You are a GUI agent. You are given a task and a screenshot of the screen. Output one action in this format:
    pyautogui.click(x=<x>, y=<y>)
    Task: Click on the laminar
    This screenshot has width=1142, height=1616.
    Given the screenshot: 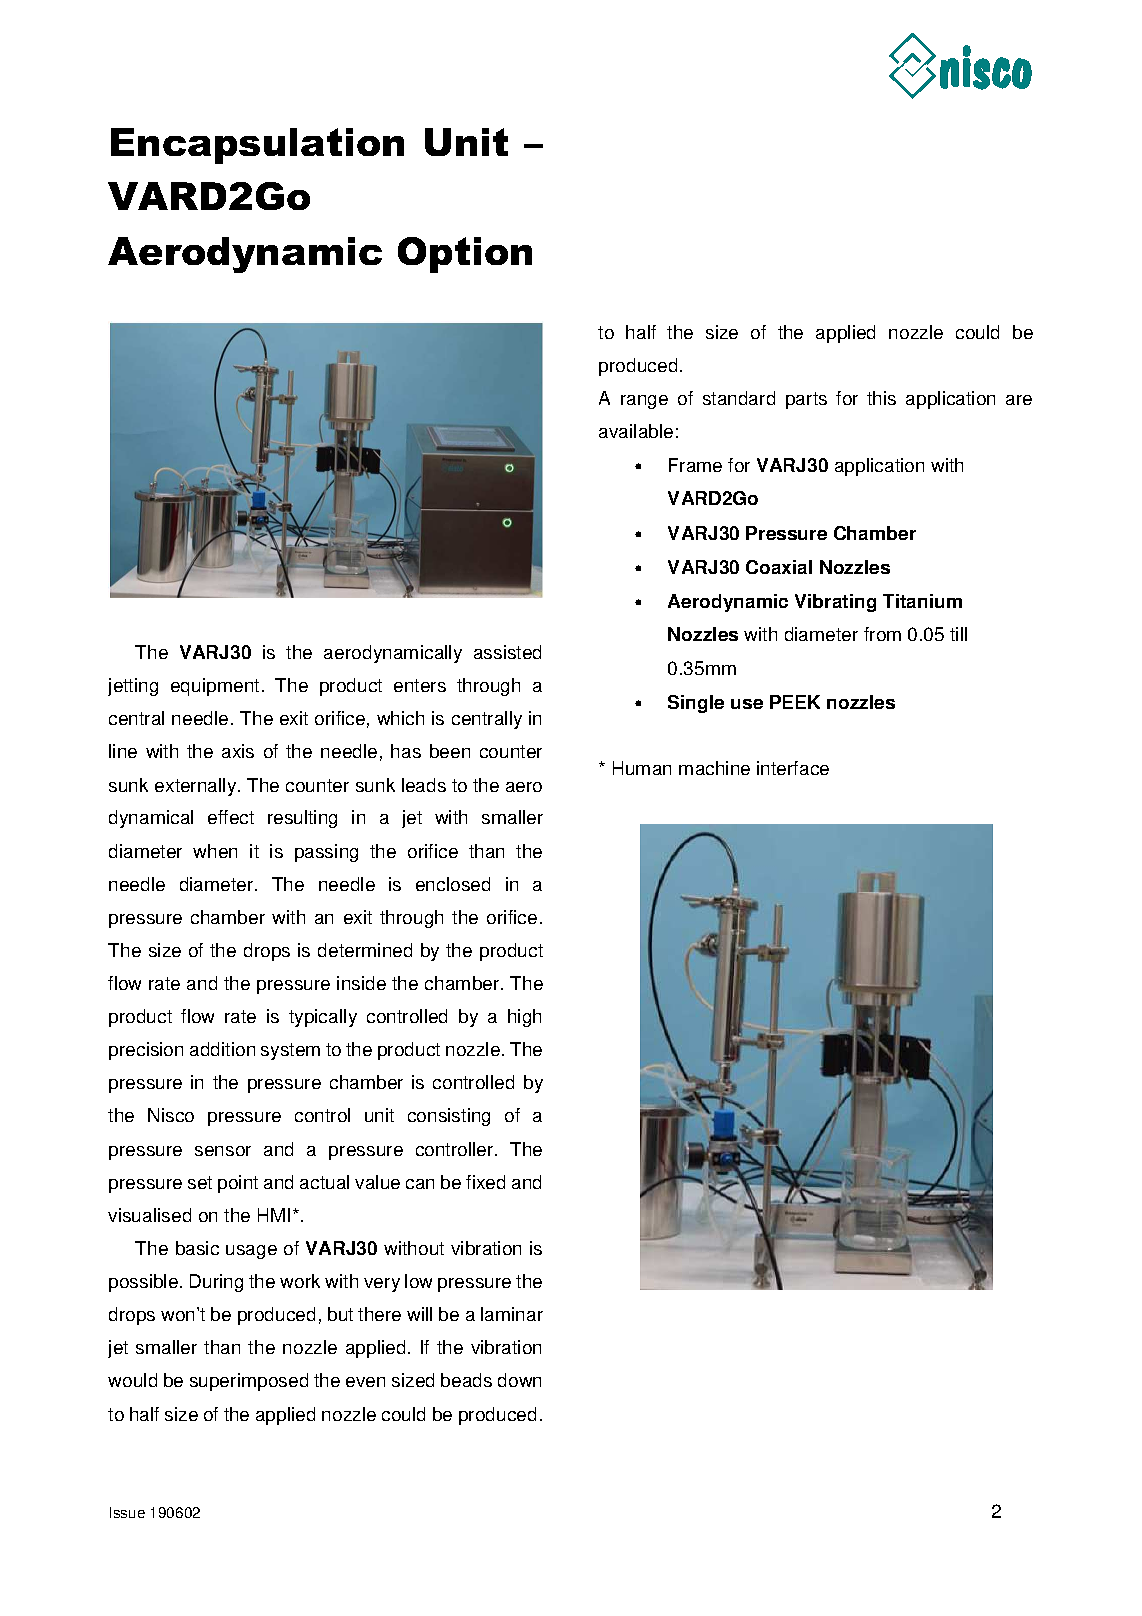 What is the action you would take?
    pyautogui.click(x=512, y=1314)
